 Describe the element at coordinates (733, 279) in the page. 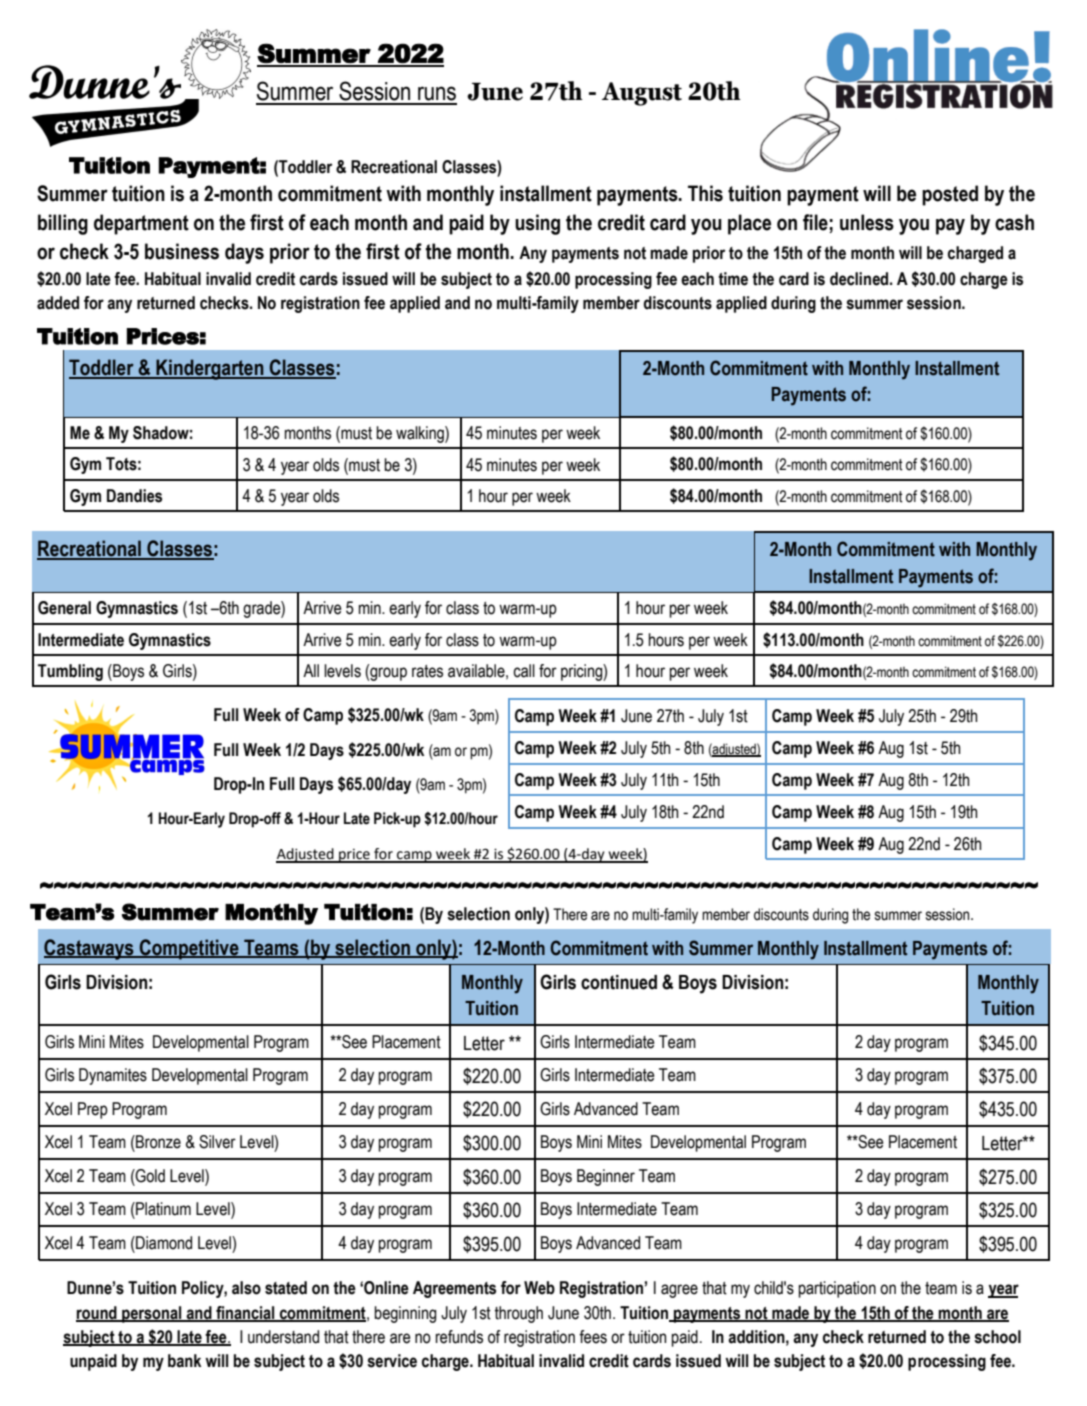

I see `time` at that location.
